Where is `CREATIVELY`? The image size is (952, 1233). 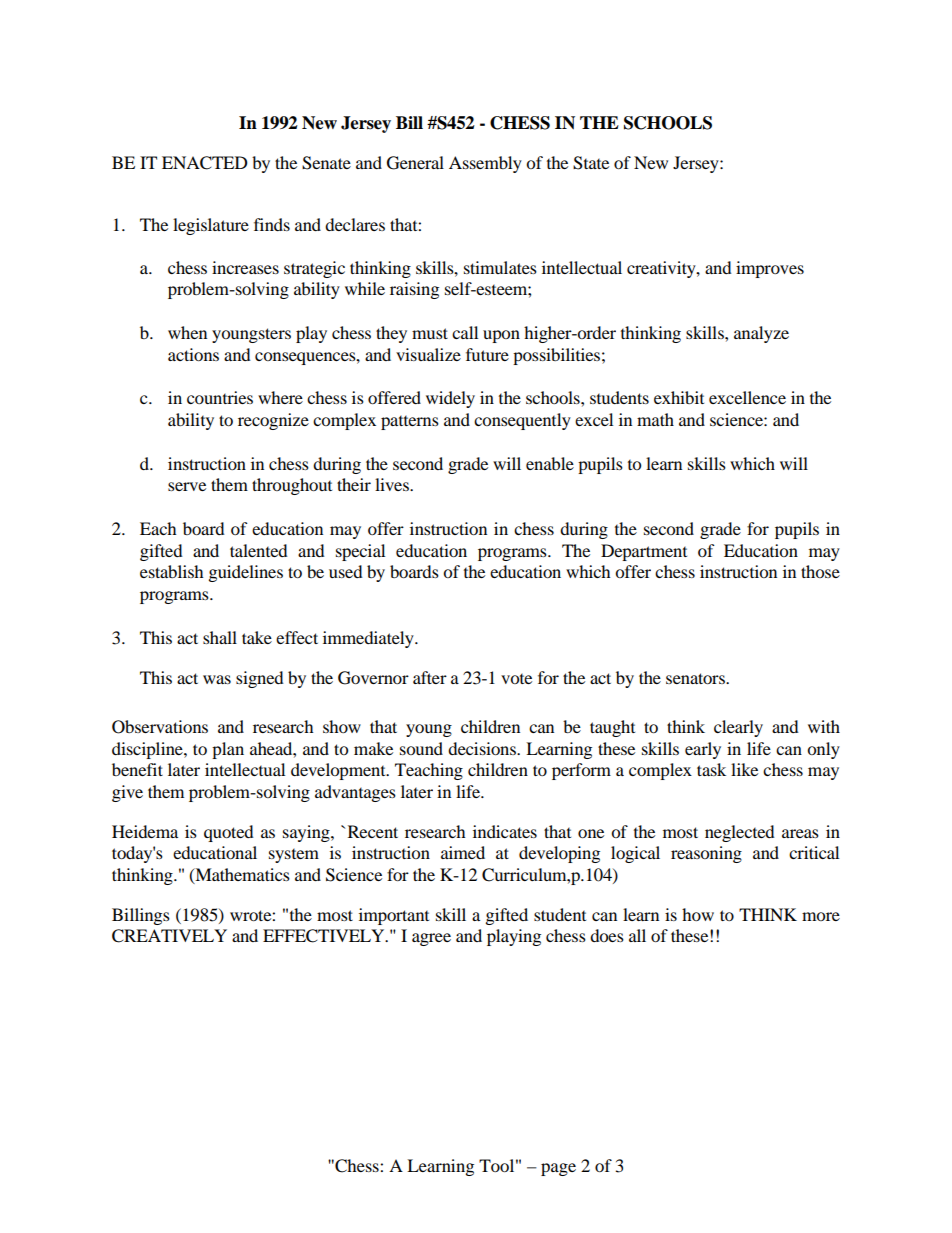
CREATIVELY is located at coordinates (169, 936).
